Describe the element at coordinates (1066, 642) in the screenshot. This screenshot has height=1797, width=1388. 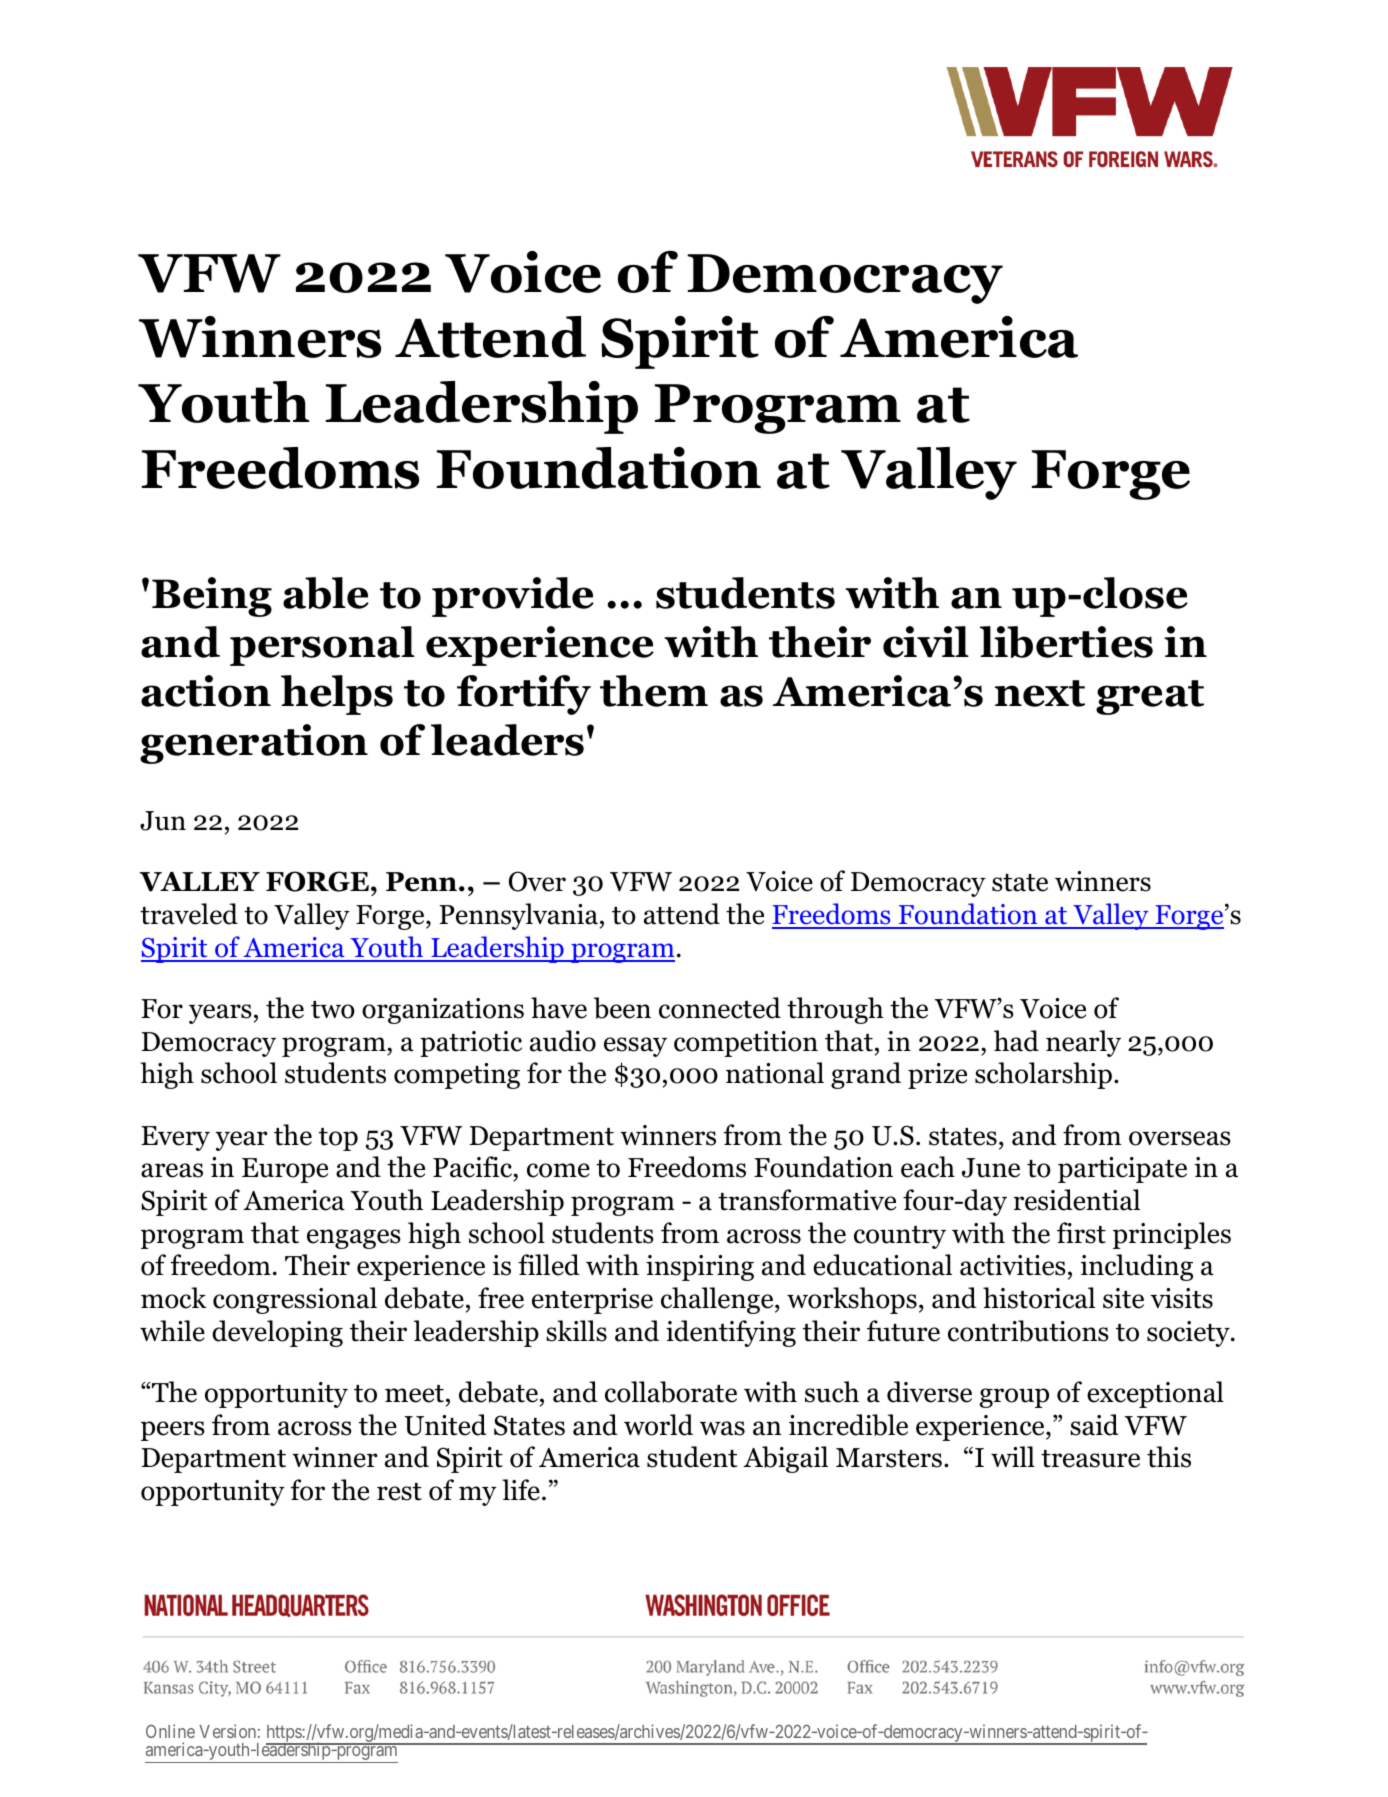
I see `liberties` at that location.
